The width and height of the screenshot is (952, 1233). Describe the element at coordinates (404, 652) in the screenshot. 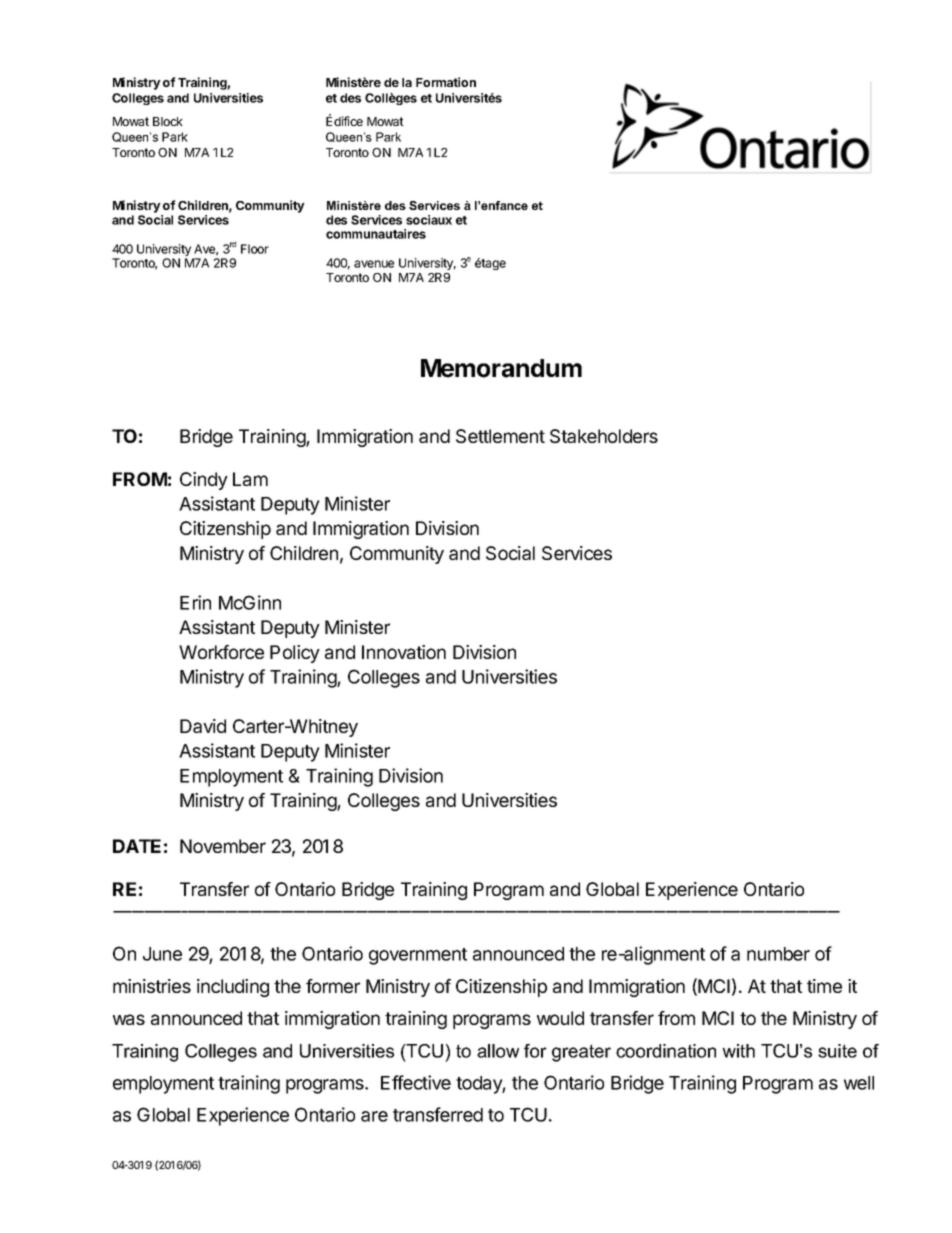

I see `Innovation` at that location.
